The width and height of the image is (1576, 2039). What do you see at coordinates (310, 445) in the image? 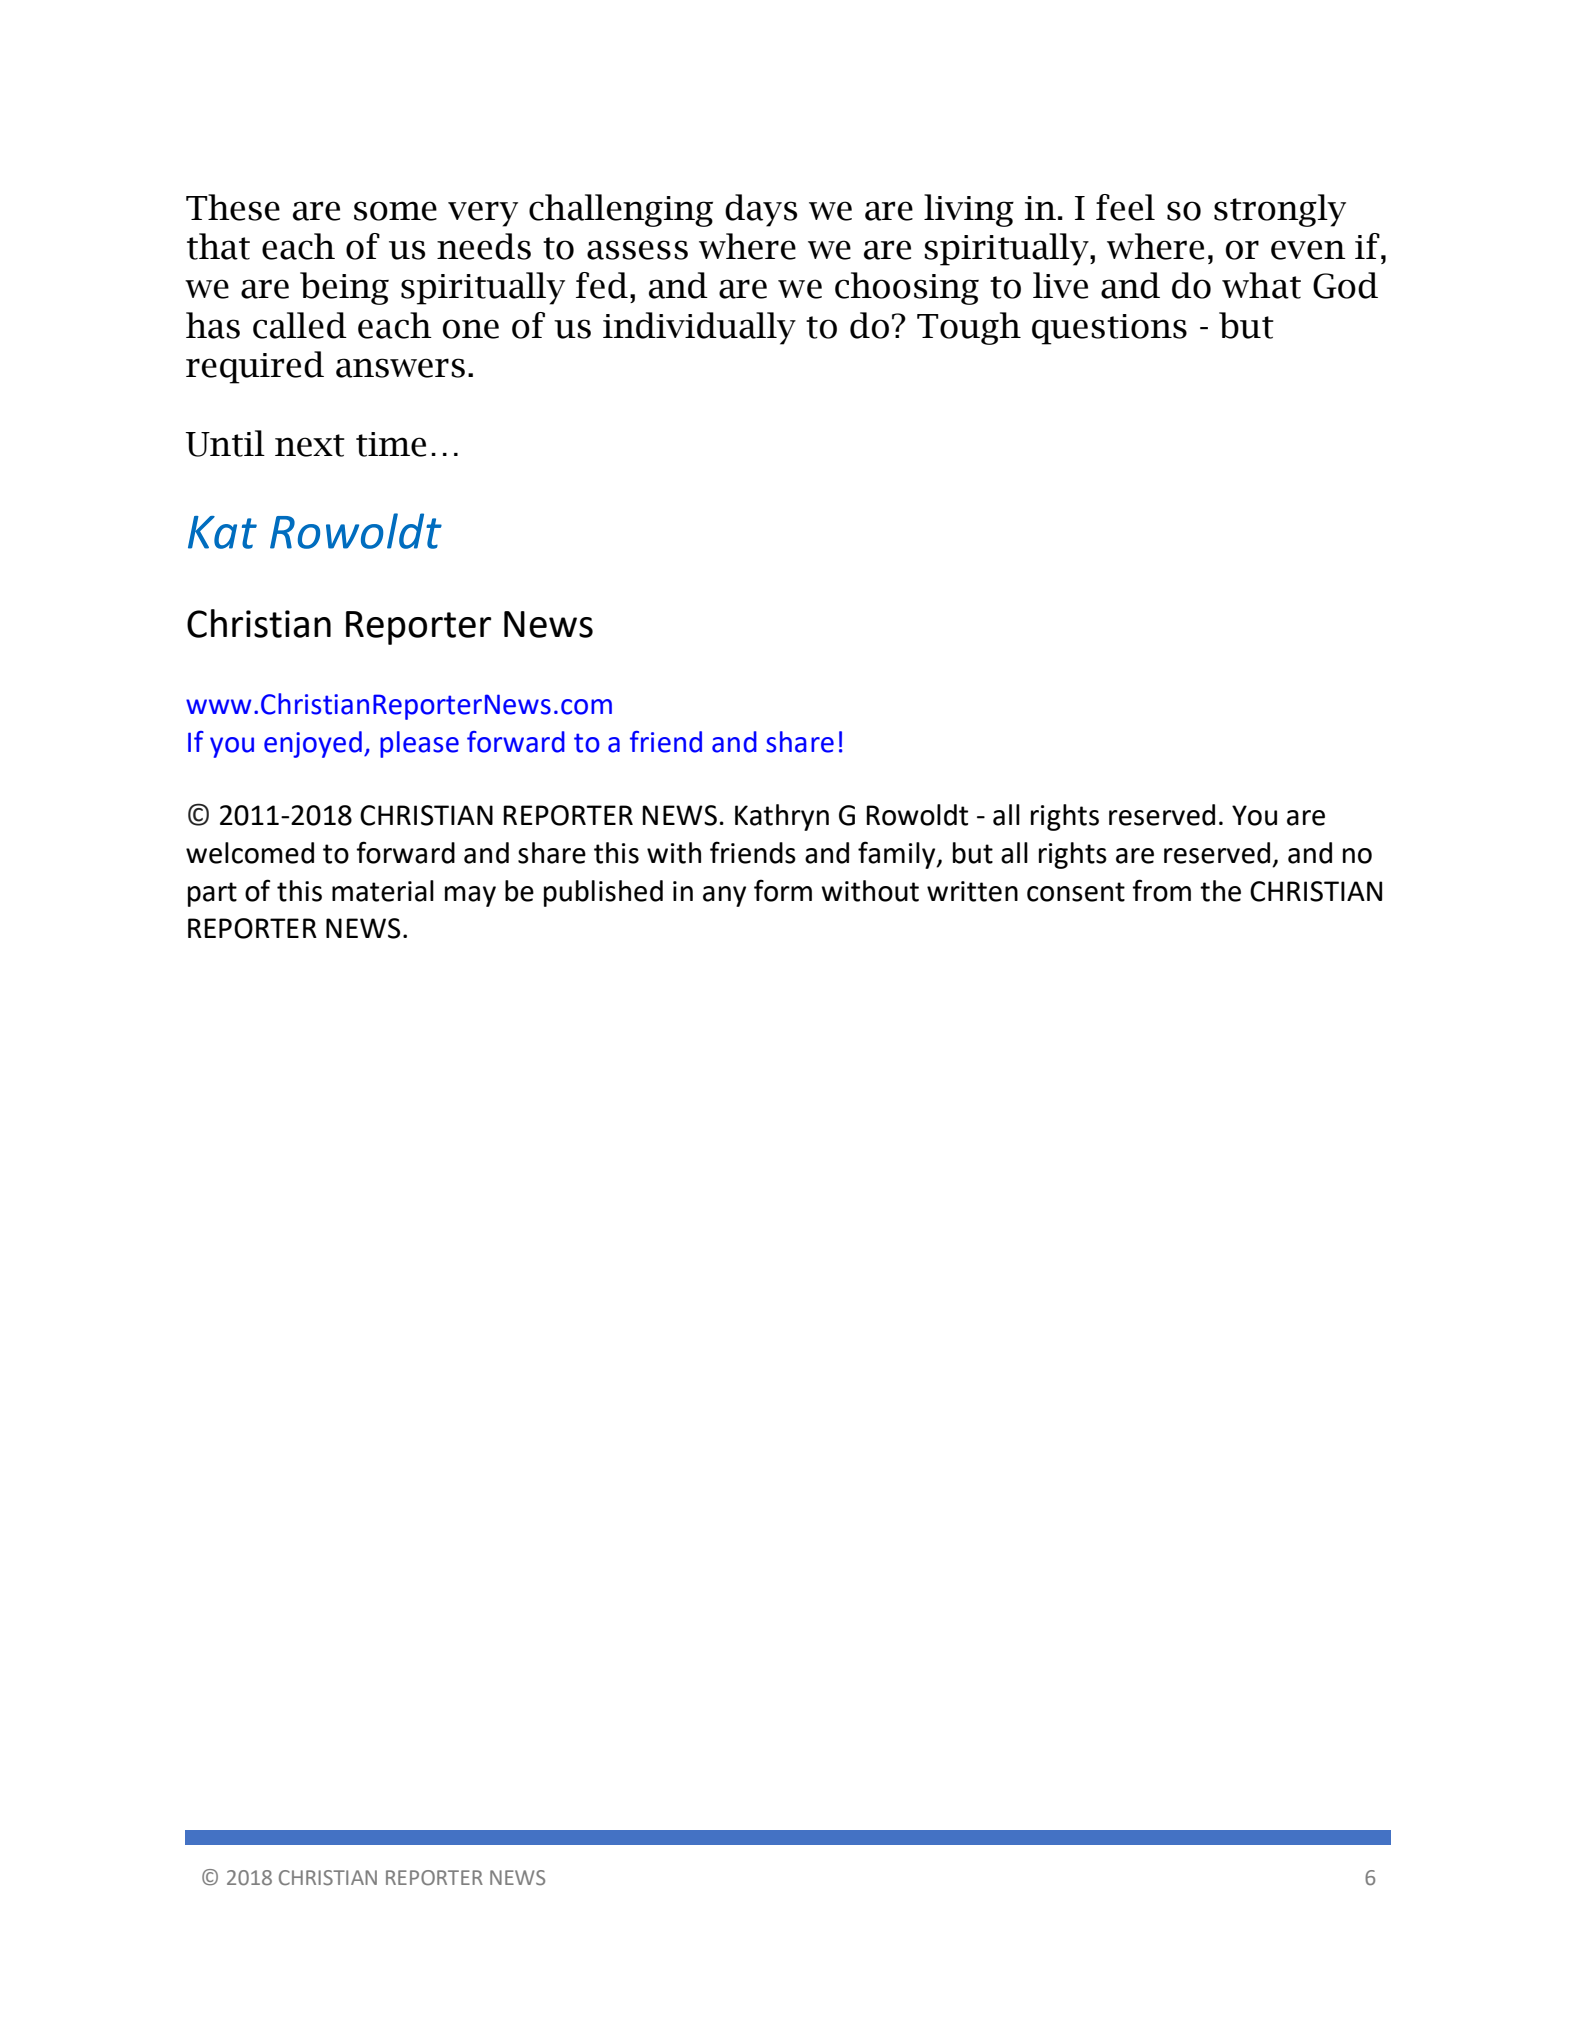
I see `next` at bounding box center [310, 445].
